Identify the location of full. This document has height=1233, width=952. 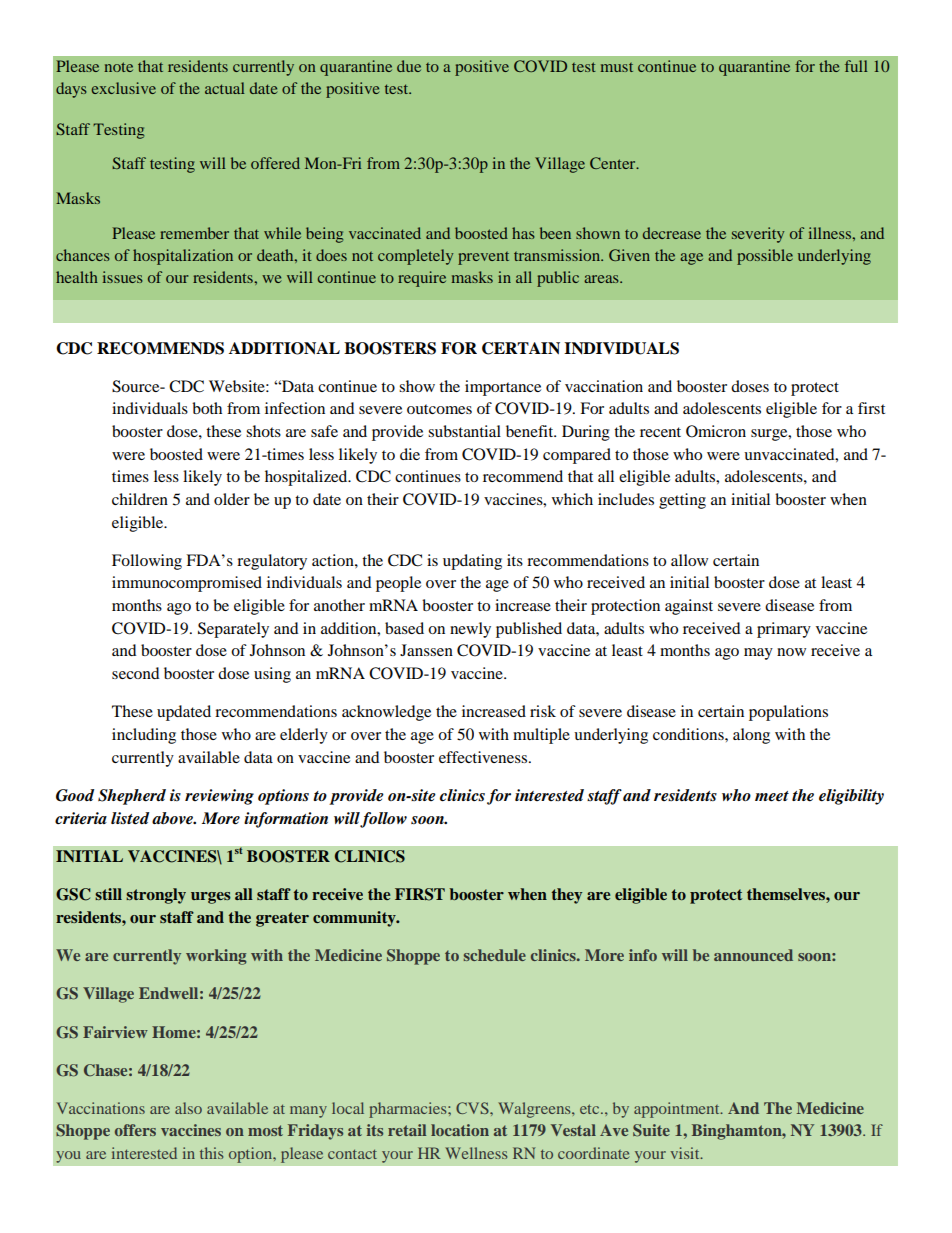
(856, 66).
